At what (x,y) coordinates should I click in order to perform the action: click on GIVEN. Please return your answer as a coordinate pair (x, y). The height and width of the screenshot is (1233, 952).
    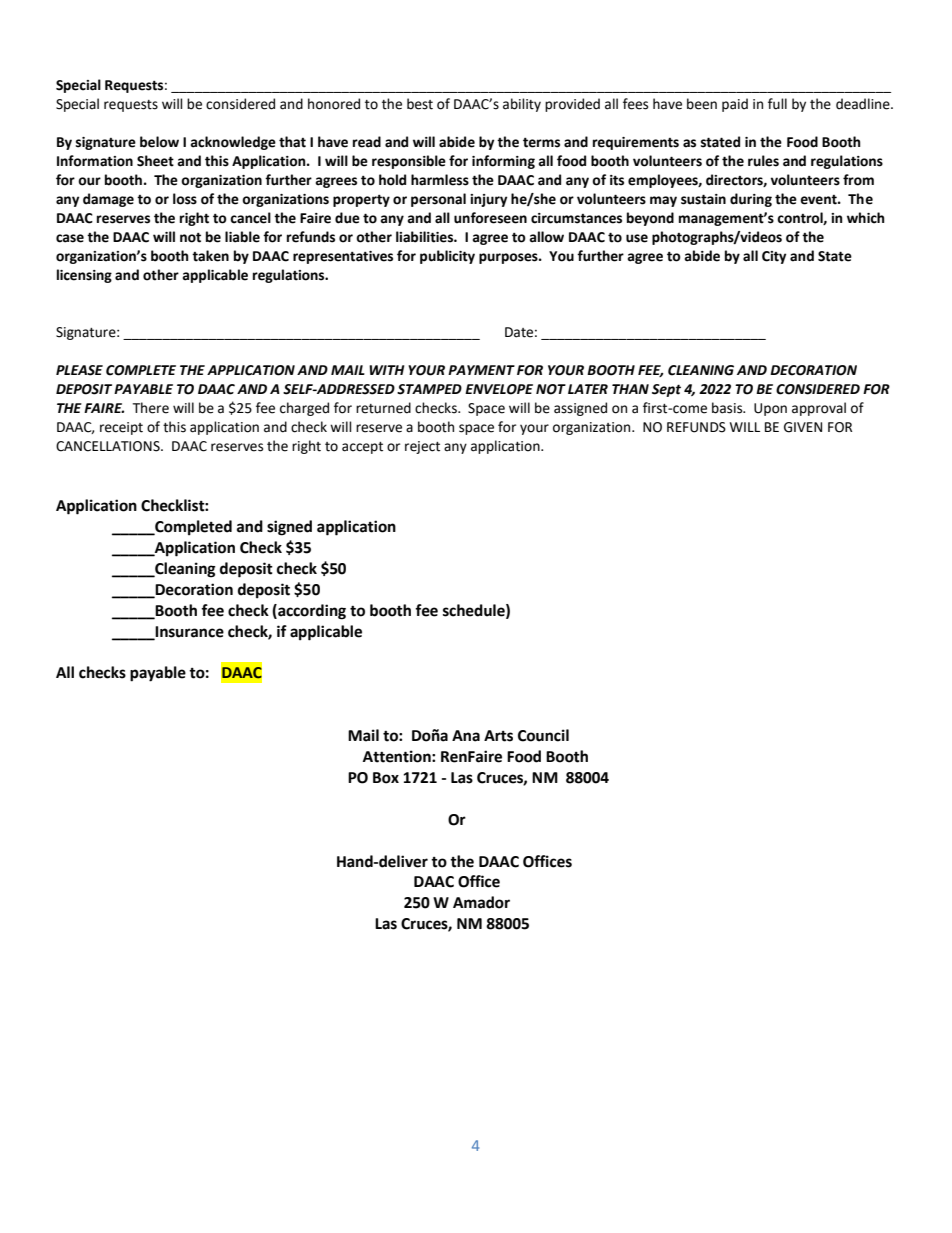
    Looking at the image, I should click on (803, 427).
